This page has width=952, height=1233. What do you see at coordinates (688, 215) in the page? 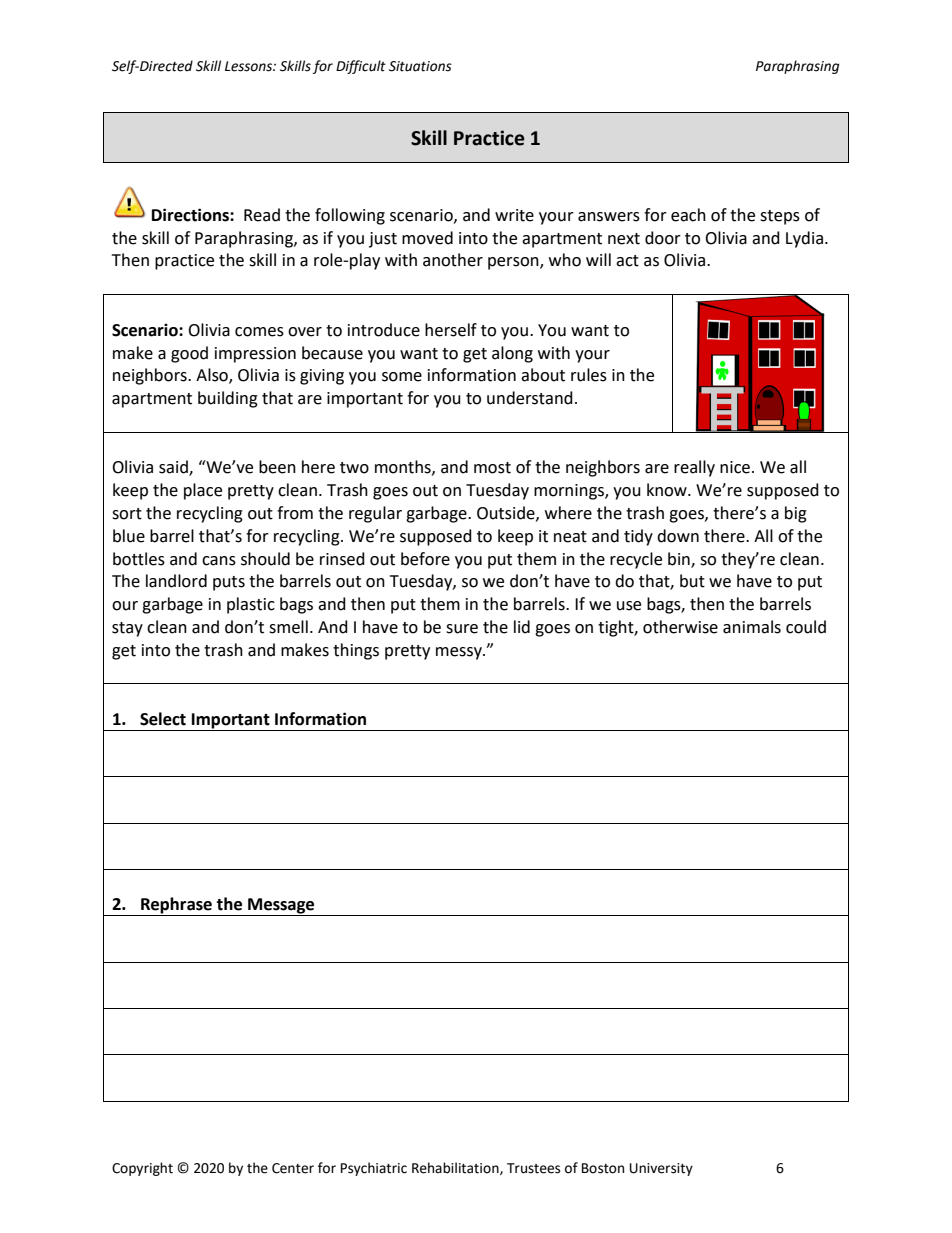
I see `each` at bounding box center [688, 215].
